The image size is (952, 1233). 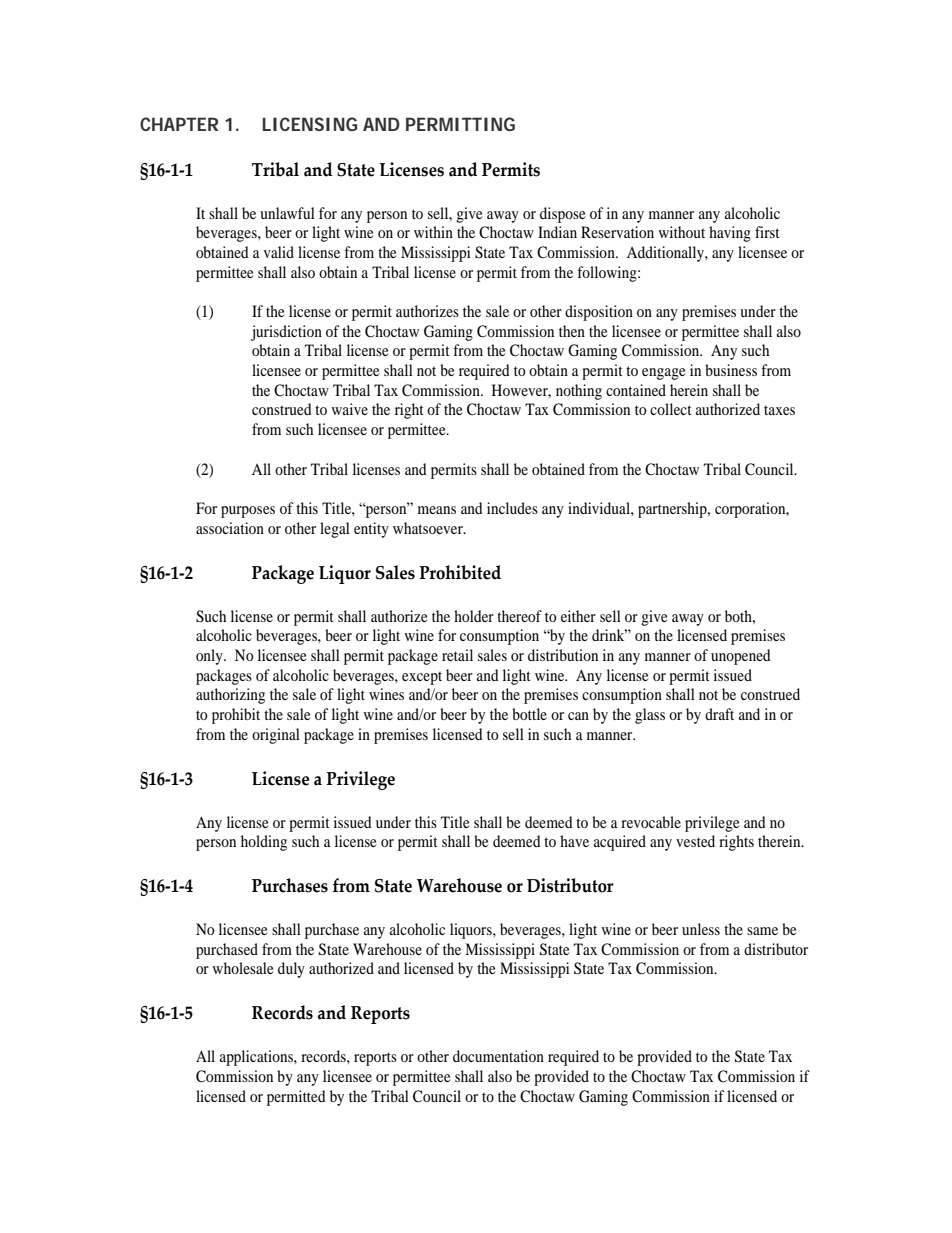 What do you see at coordinates (701, 929) in the image?
I see `unless` at bounding box center [701, 929].
